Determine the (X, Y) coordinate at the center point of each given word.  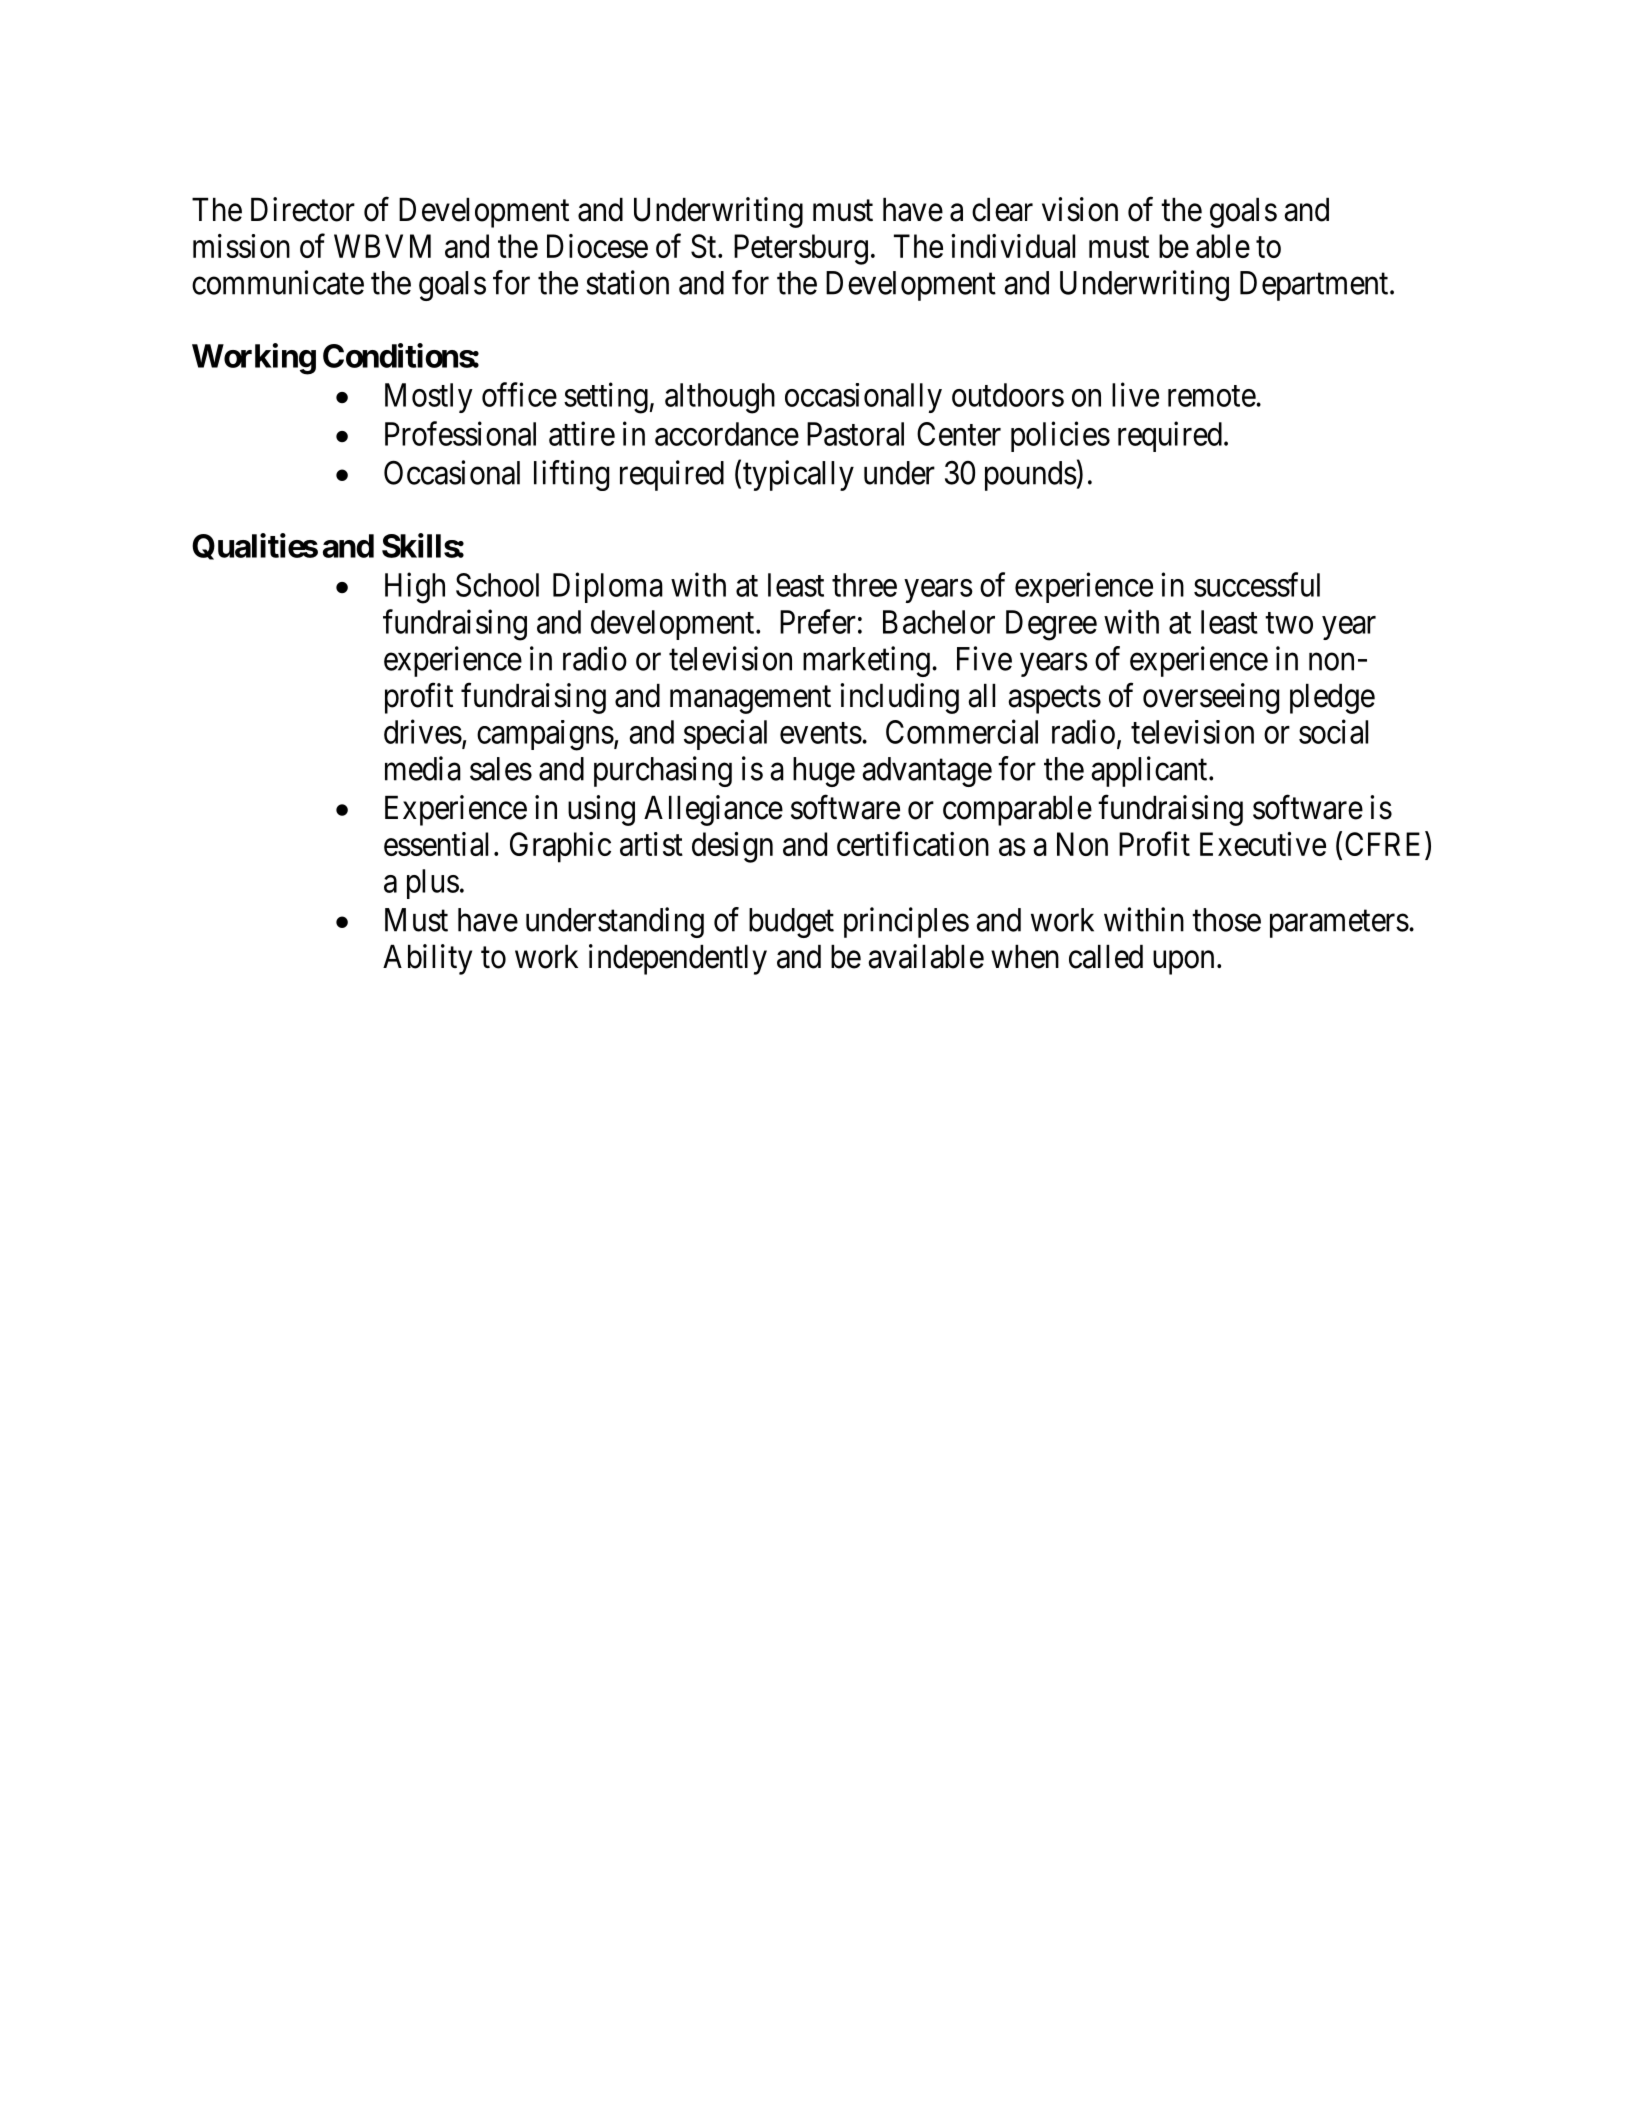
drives (423, 731)
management (750, 700)
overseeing (1211, 698)
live (1135, 394)
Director (303, 209)
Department (1315, 286)
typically (798, 475)
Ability (427, 959)
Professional (460, 433)
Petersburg (801, 249)
